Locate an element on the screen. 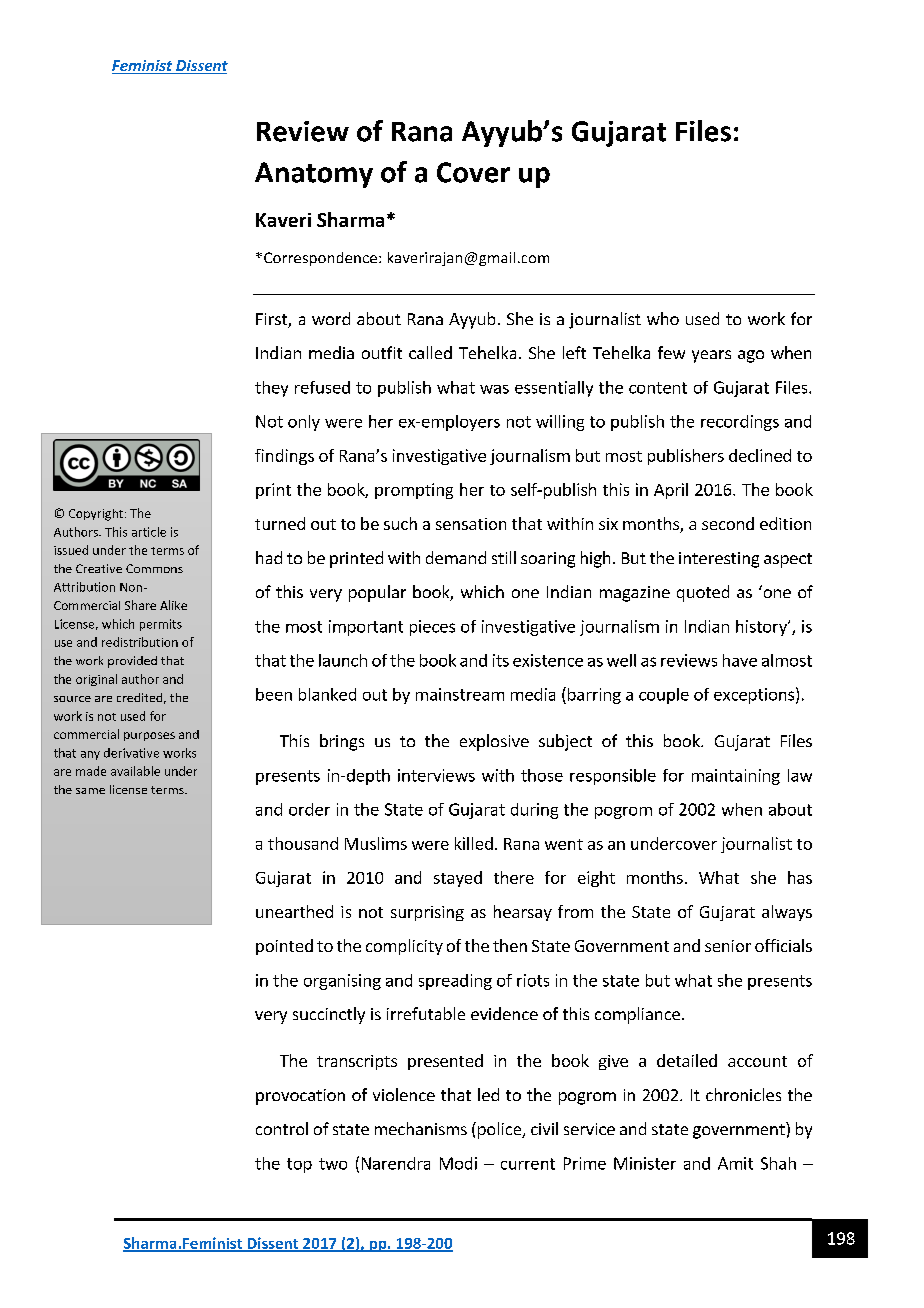 The image size is (924, 1308). recordings is located at coordinates (740, 423).
